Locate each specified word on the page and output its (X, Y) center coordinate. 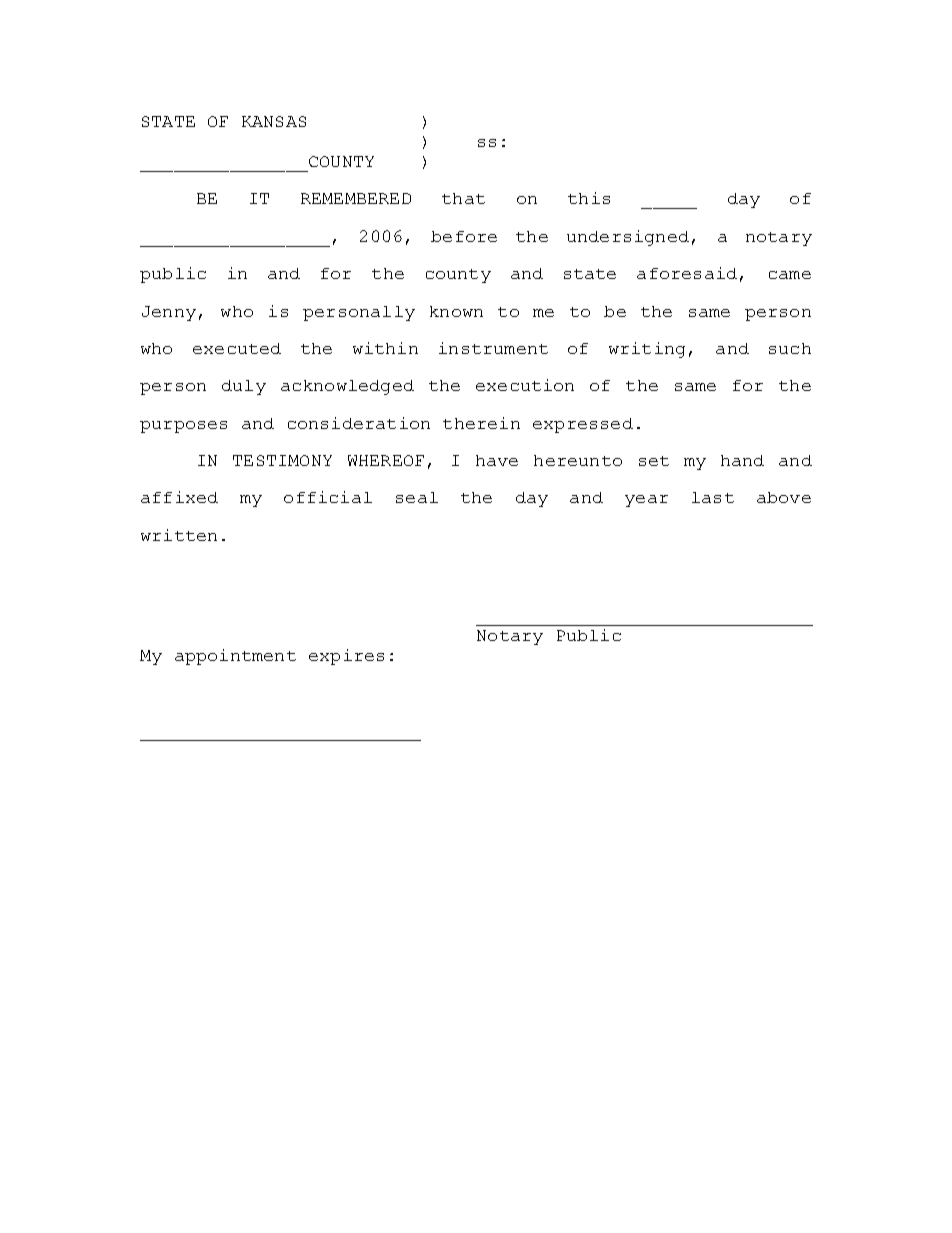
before (464, 236)
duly (244, 387)
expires (346, 657)
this (589, 198)
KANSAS (274, 121)
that (463, 198)
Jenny (169, 313)
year (646, 501)
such (790, 348)
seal (417, 497)
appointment (235, 657)
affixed (179, 497)
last (713, 497)
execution (525, 385)
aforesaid (687, 273)
